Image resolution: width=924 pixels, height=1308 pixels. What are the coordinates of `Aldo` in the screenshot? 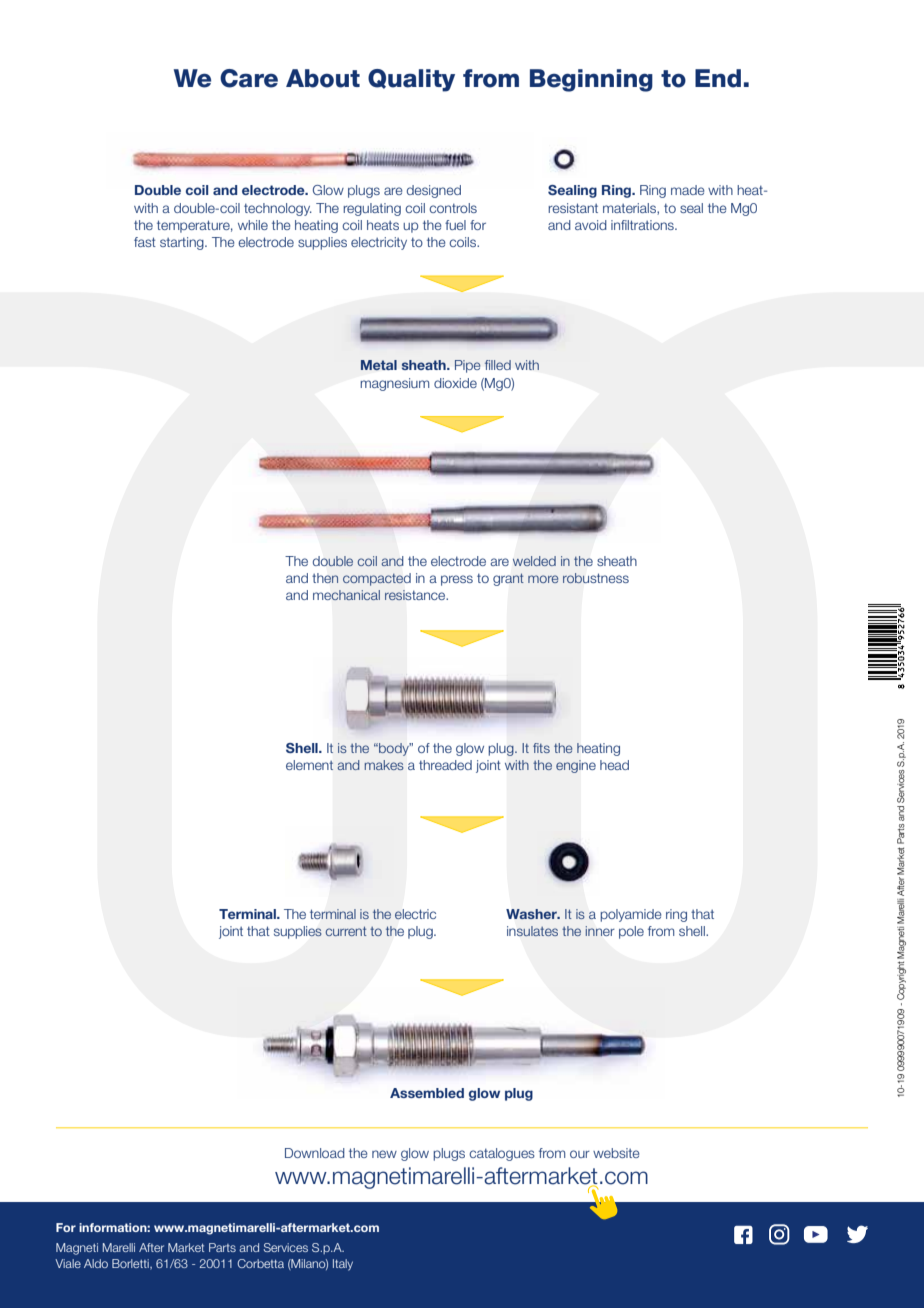 It's located at (96, 1263).
